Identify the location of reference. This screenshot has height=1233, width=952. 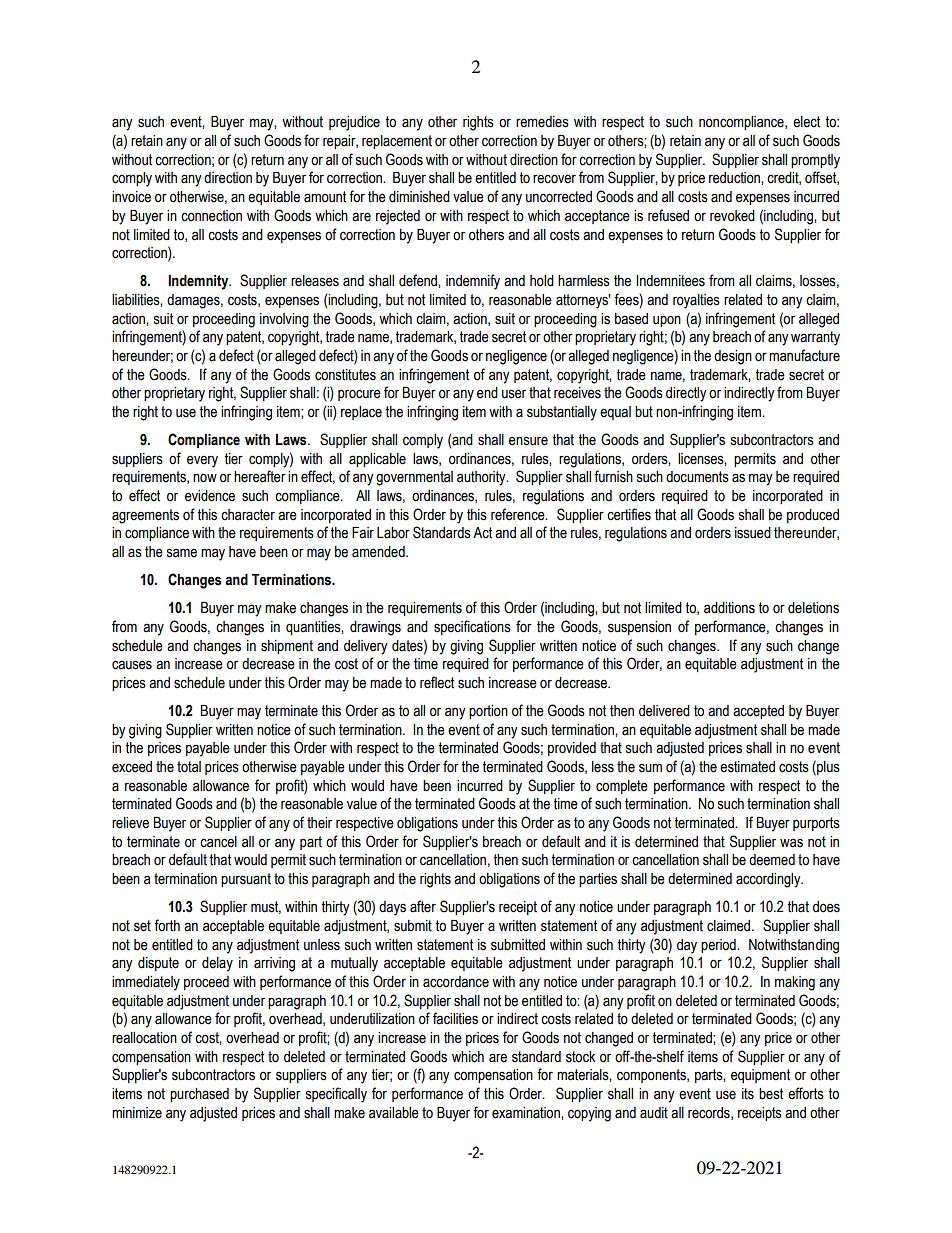
(519, 514).
